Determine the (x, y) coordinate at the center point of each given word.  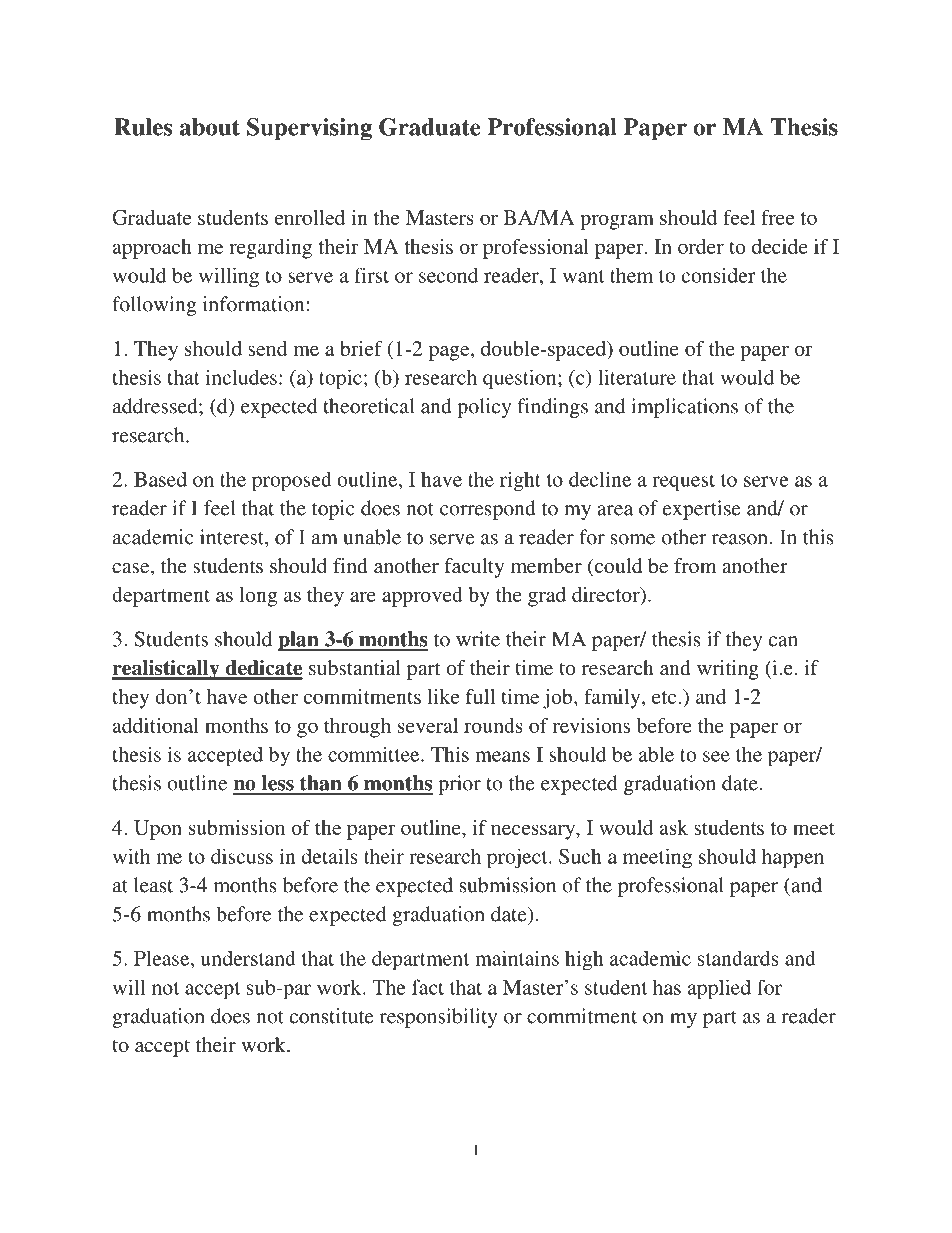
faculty (474, 568)
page (450, 353)
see (716, 756)
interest (233, 537)
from (695, 565)
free (778, 217)
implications (684, 408)
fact (428, 987)
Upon (158, 830)
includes (241, 377)
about (210, 127)
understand (248, 958)
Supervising (309, 129)
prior (459, 785)
